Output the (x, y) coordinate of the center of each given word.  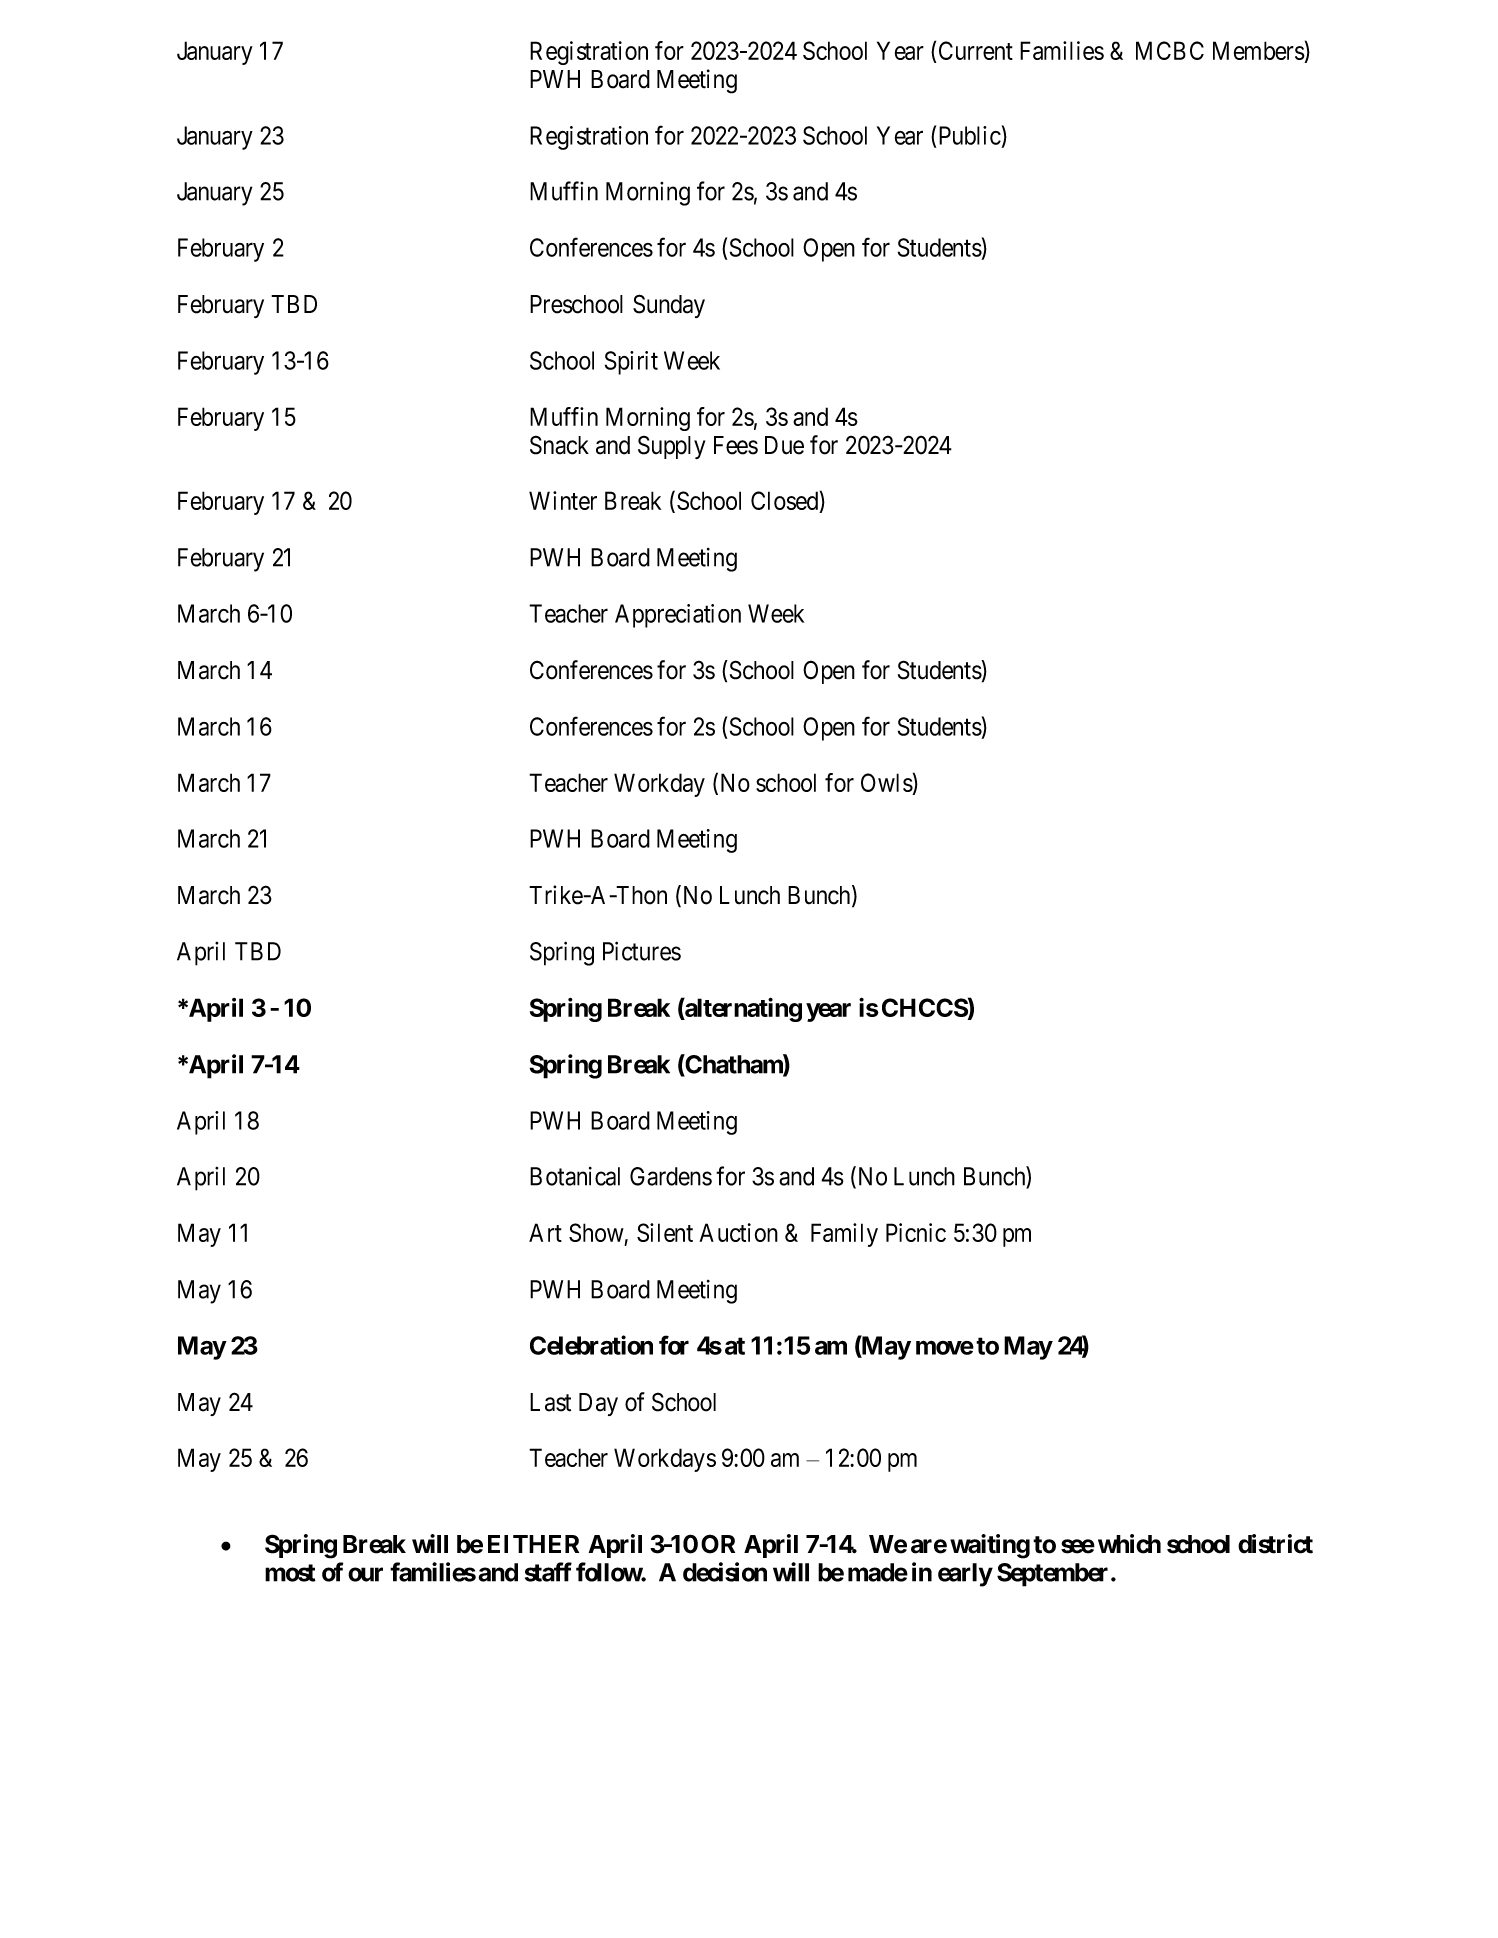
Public (970, 135)
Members (1259, 52)
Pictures (642, 951)
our (365, 1574)
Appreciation (678, 616)
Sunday (669, 306)
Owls (887, 784)
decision (725, 1572)
